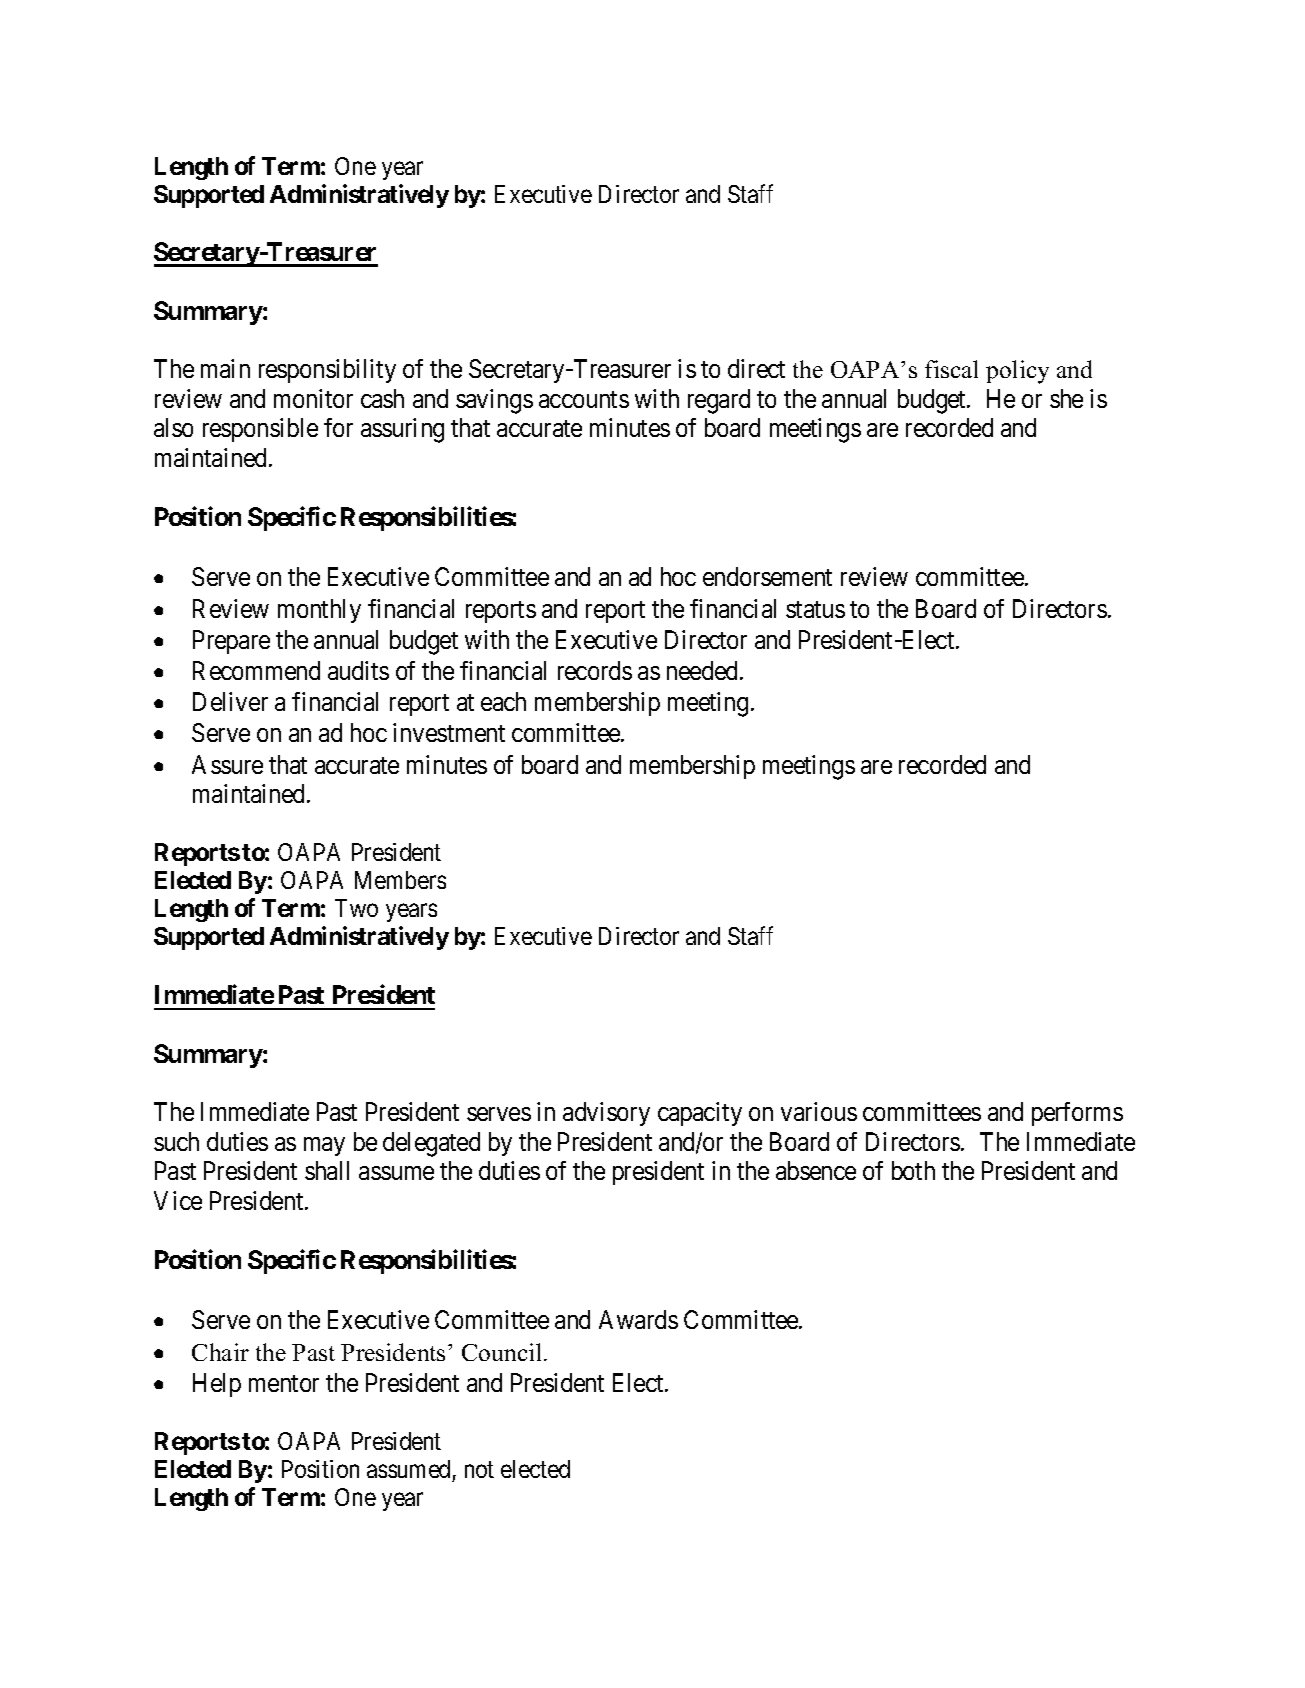  What do you see at coordinates (284, 1383) in the page?
I see `mentor` at bounding box center [284, 1383].
